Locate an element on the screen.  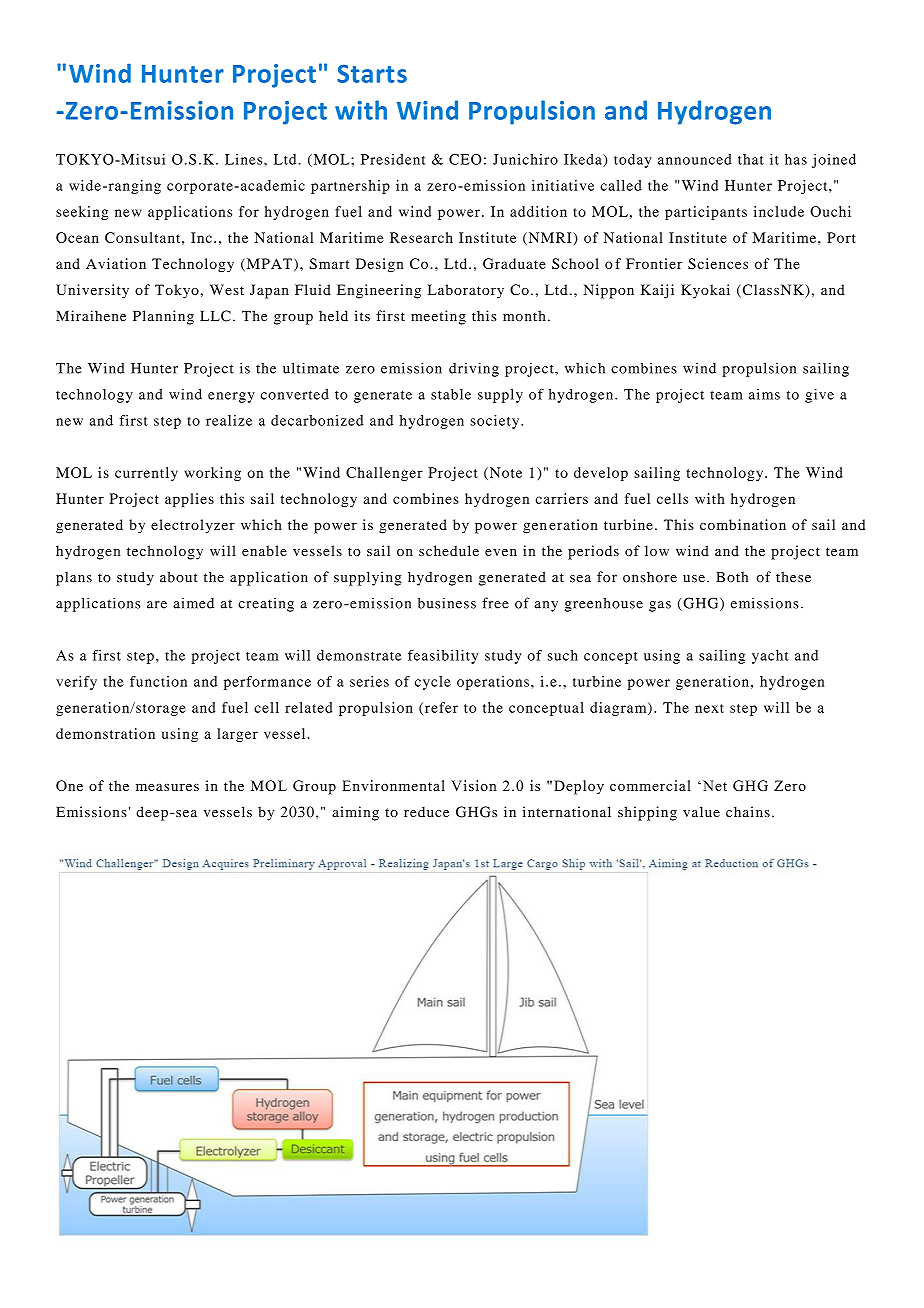
Lines is located at coordinates (245, 159).
